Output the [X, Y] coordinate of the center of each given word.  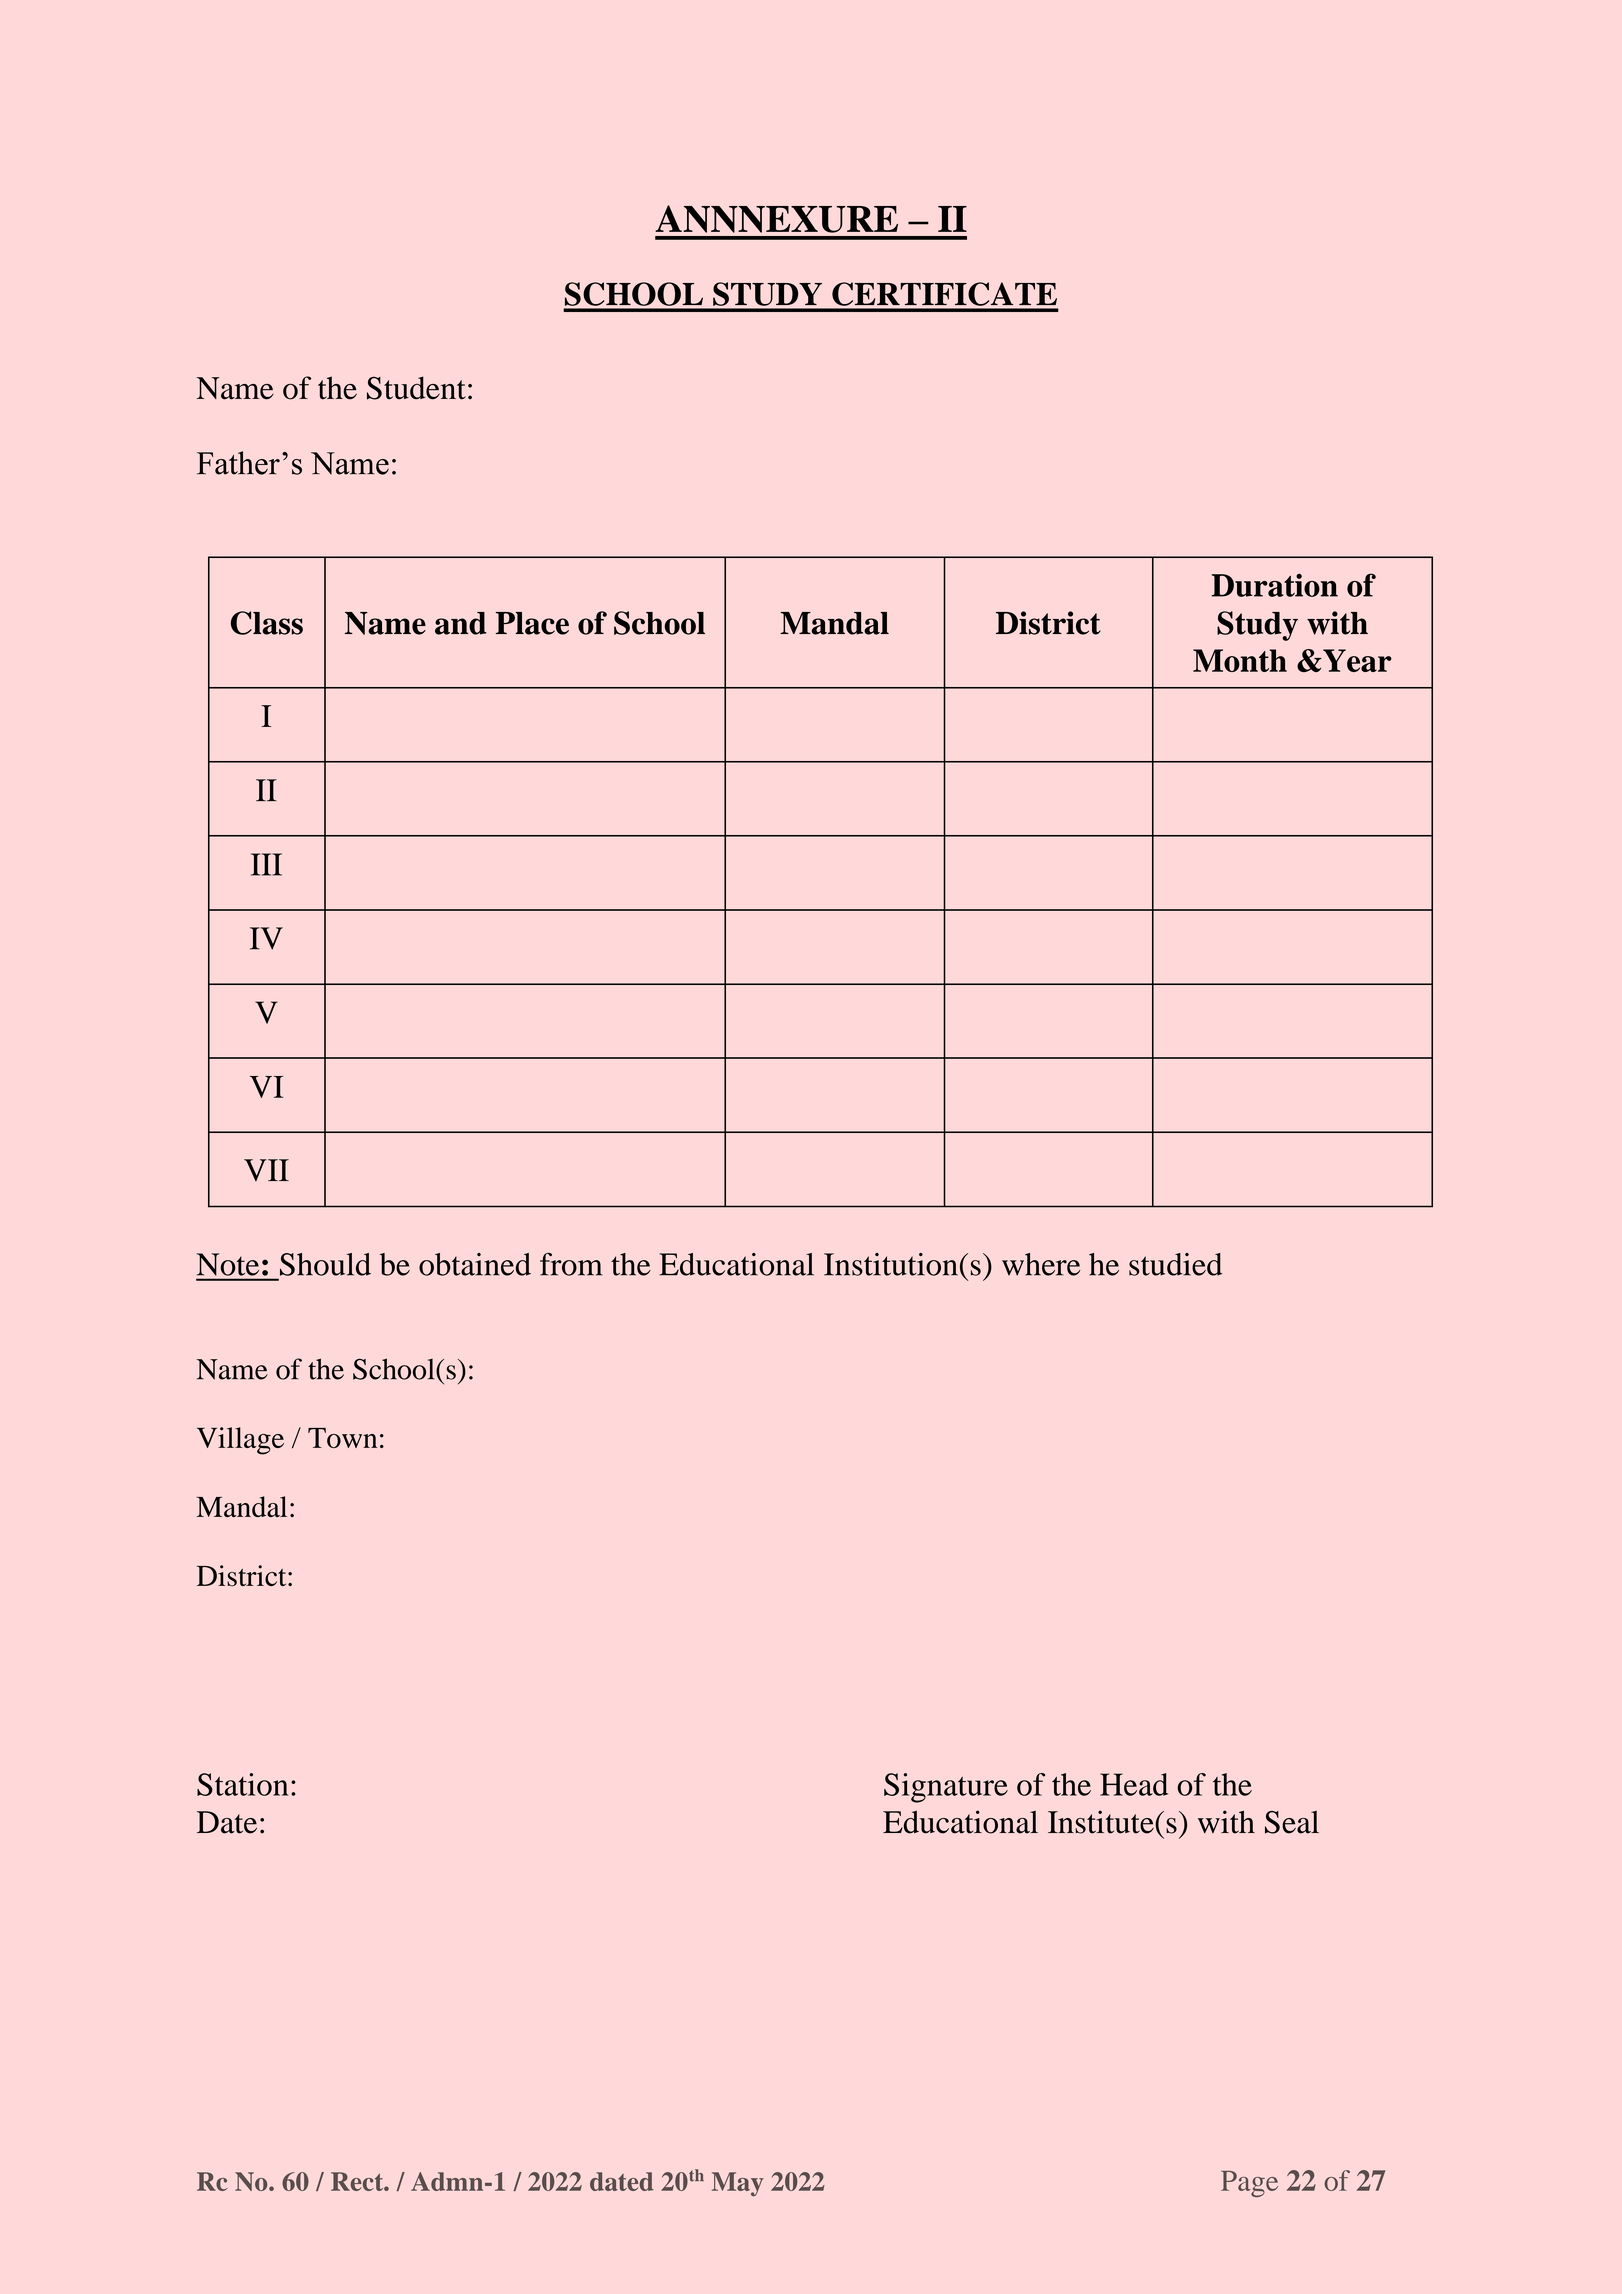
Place [532, 623]
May [738, 2184]
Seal [1292, 1822]
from [571, 1264]
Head [1134, 1784]
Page [1249, 2184]
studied [1175, 1264]
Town [342, 1438]
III [266, 864]
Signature [946, 1788]
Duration [1275, 585]
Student [416, 388]
